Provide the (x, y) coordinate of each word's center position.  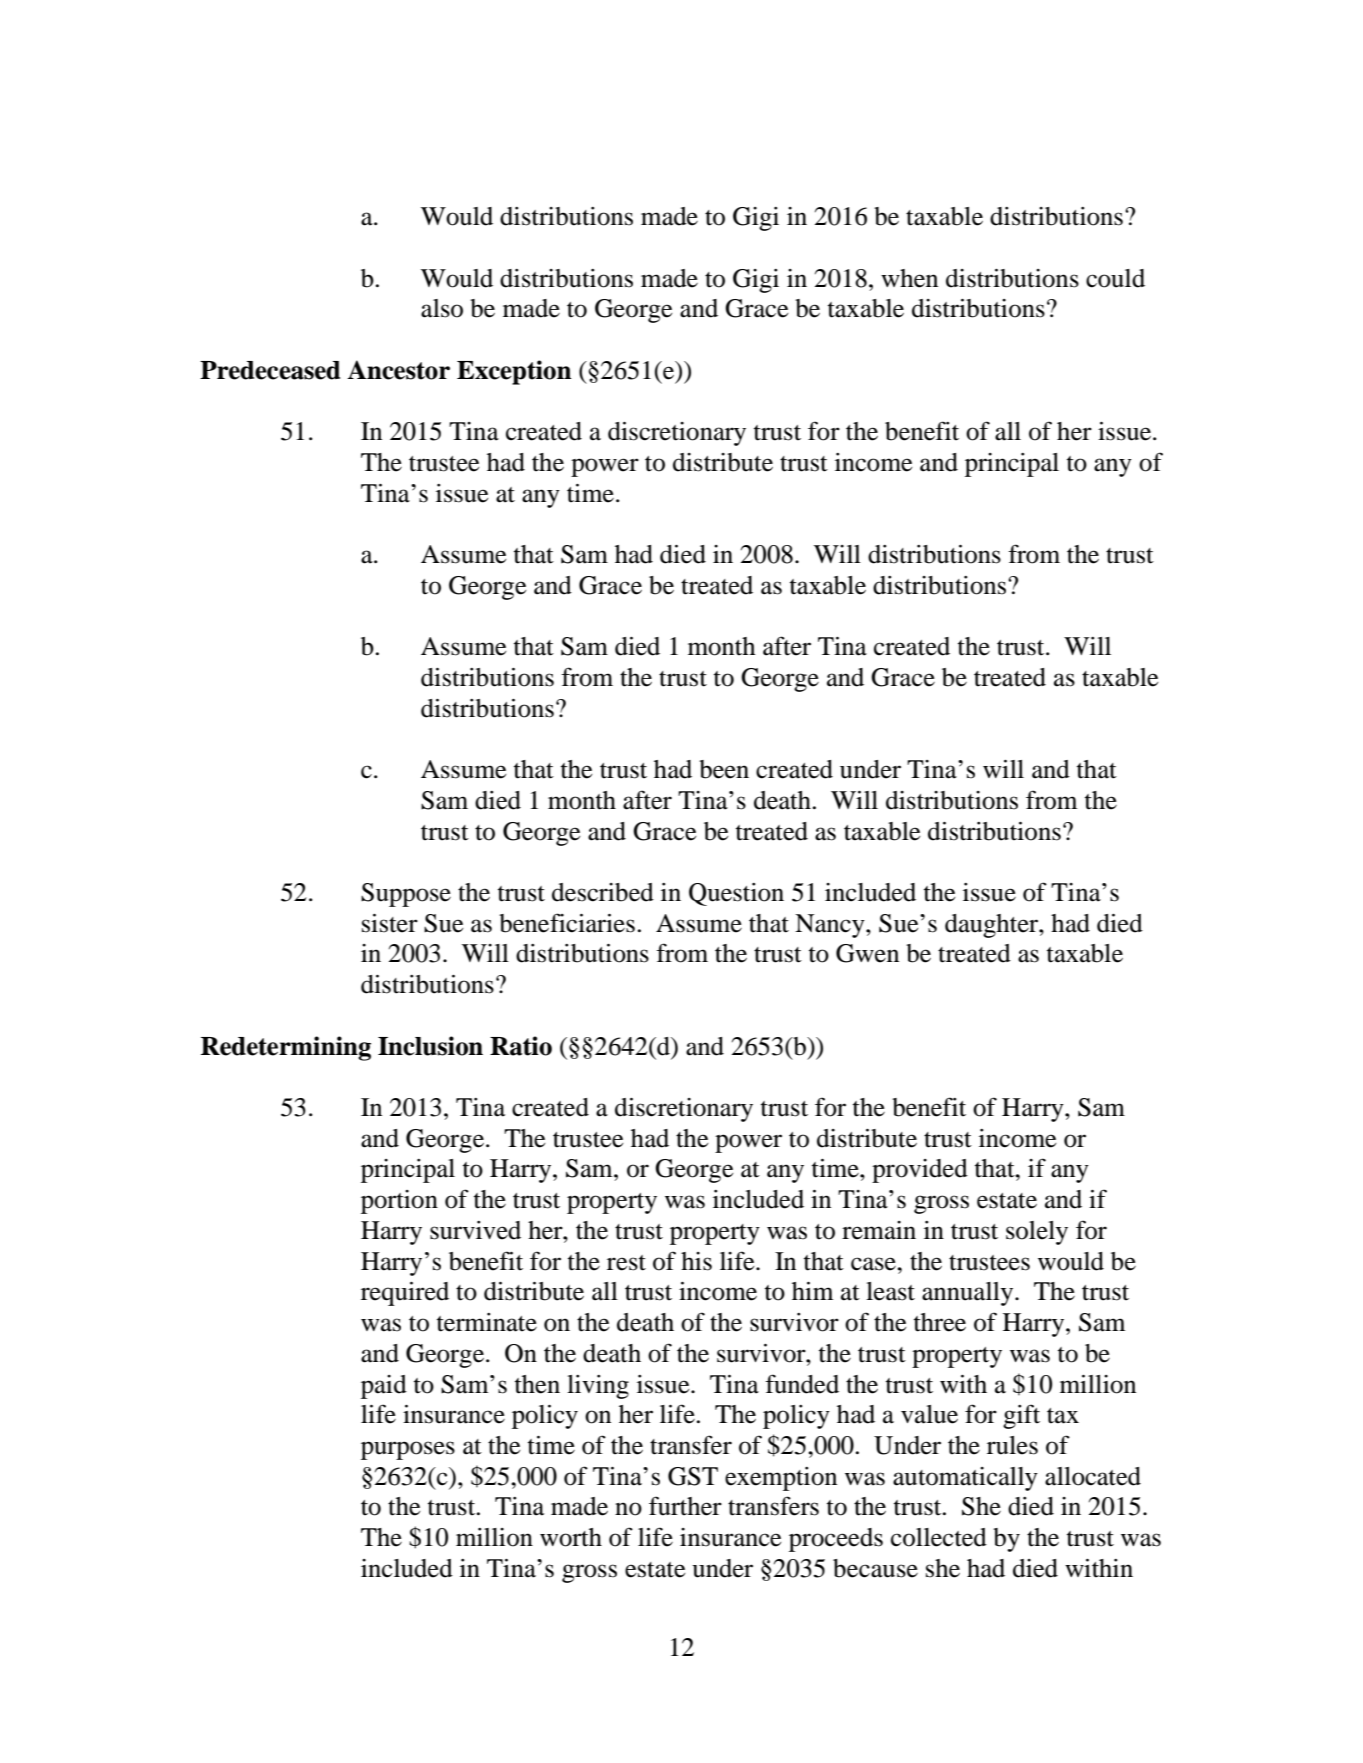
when (909, 278)
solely (1037, 1233)
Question (736, 894)
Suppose (406, 895)
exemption (781, 1479)
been (724, 769)
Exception (514, 372)
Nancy (831, 926)
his (696, 1261)
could (1115, 278)
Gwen (867, 953)
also (442, 308)
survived (475, 1230)
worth (571, 1537)
